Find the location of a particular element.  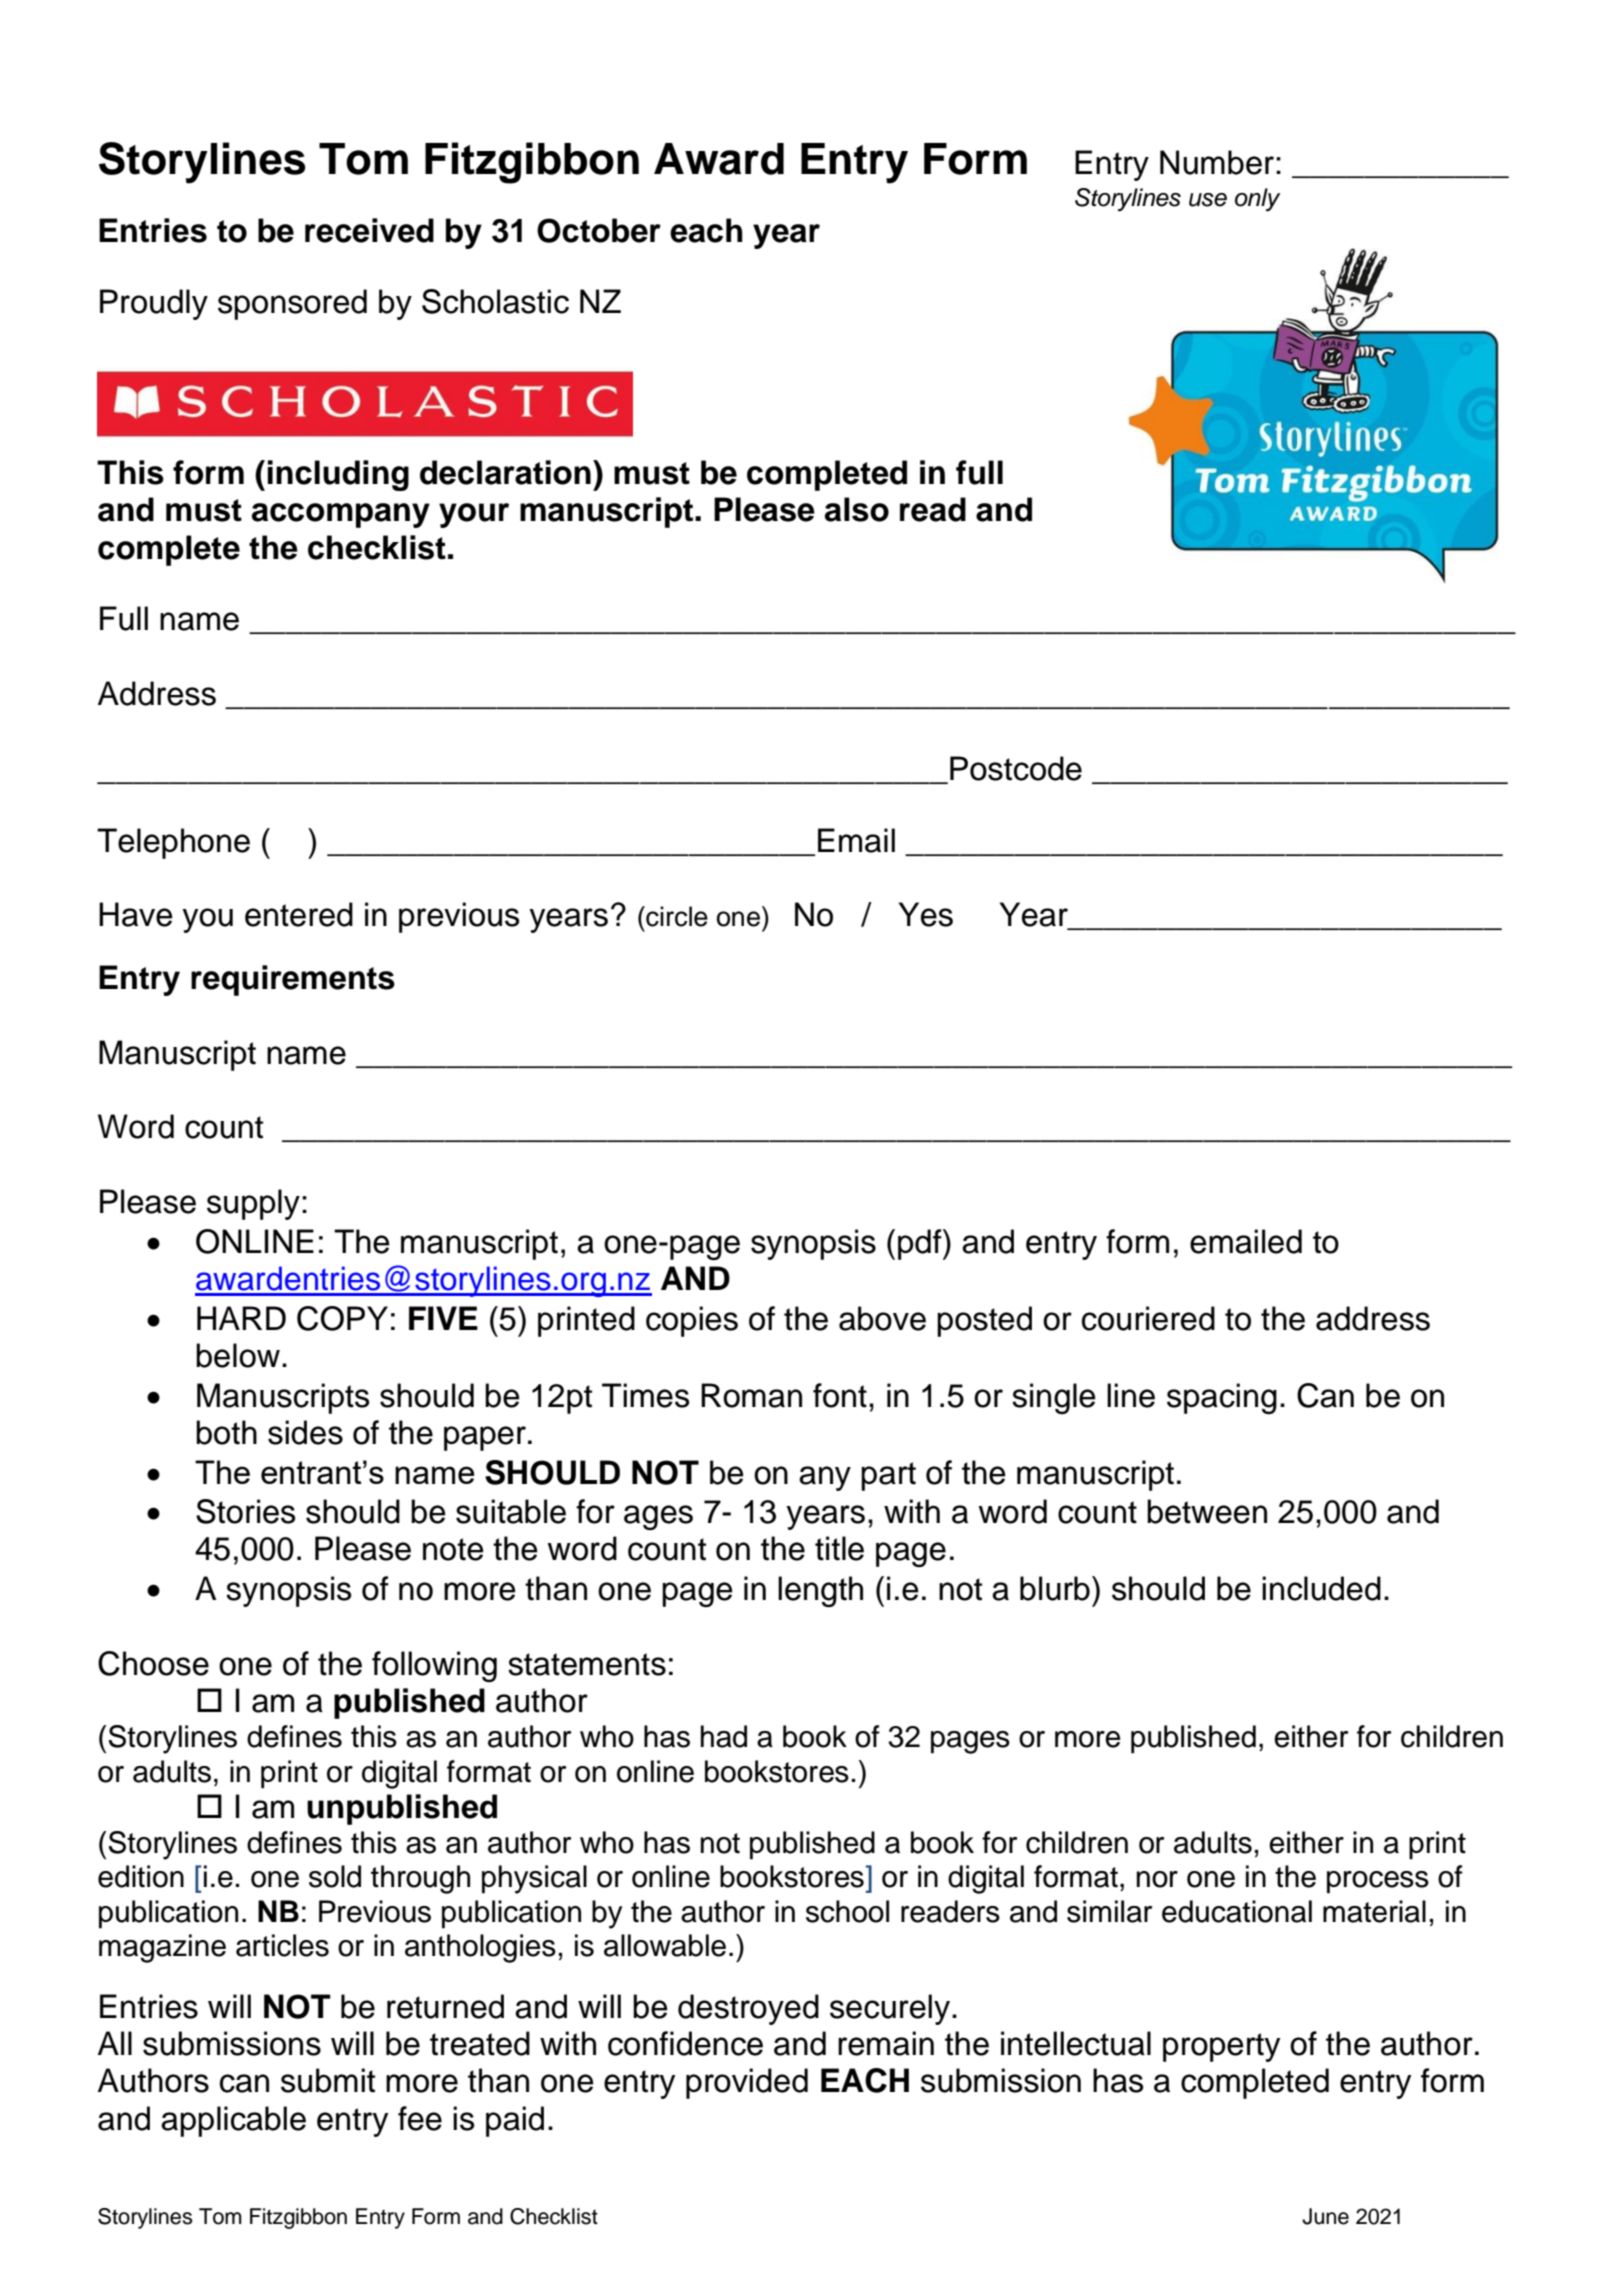

circle is located at coordinates (676, 916).
